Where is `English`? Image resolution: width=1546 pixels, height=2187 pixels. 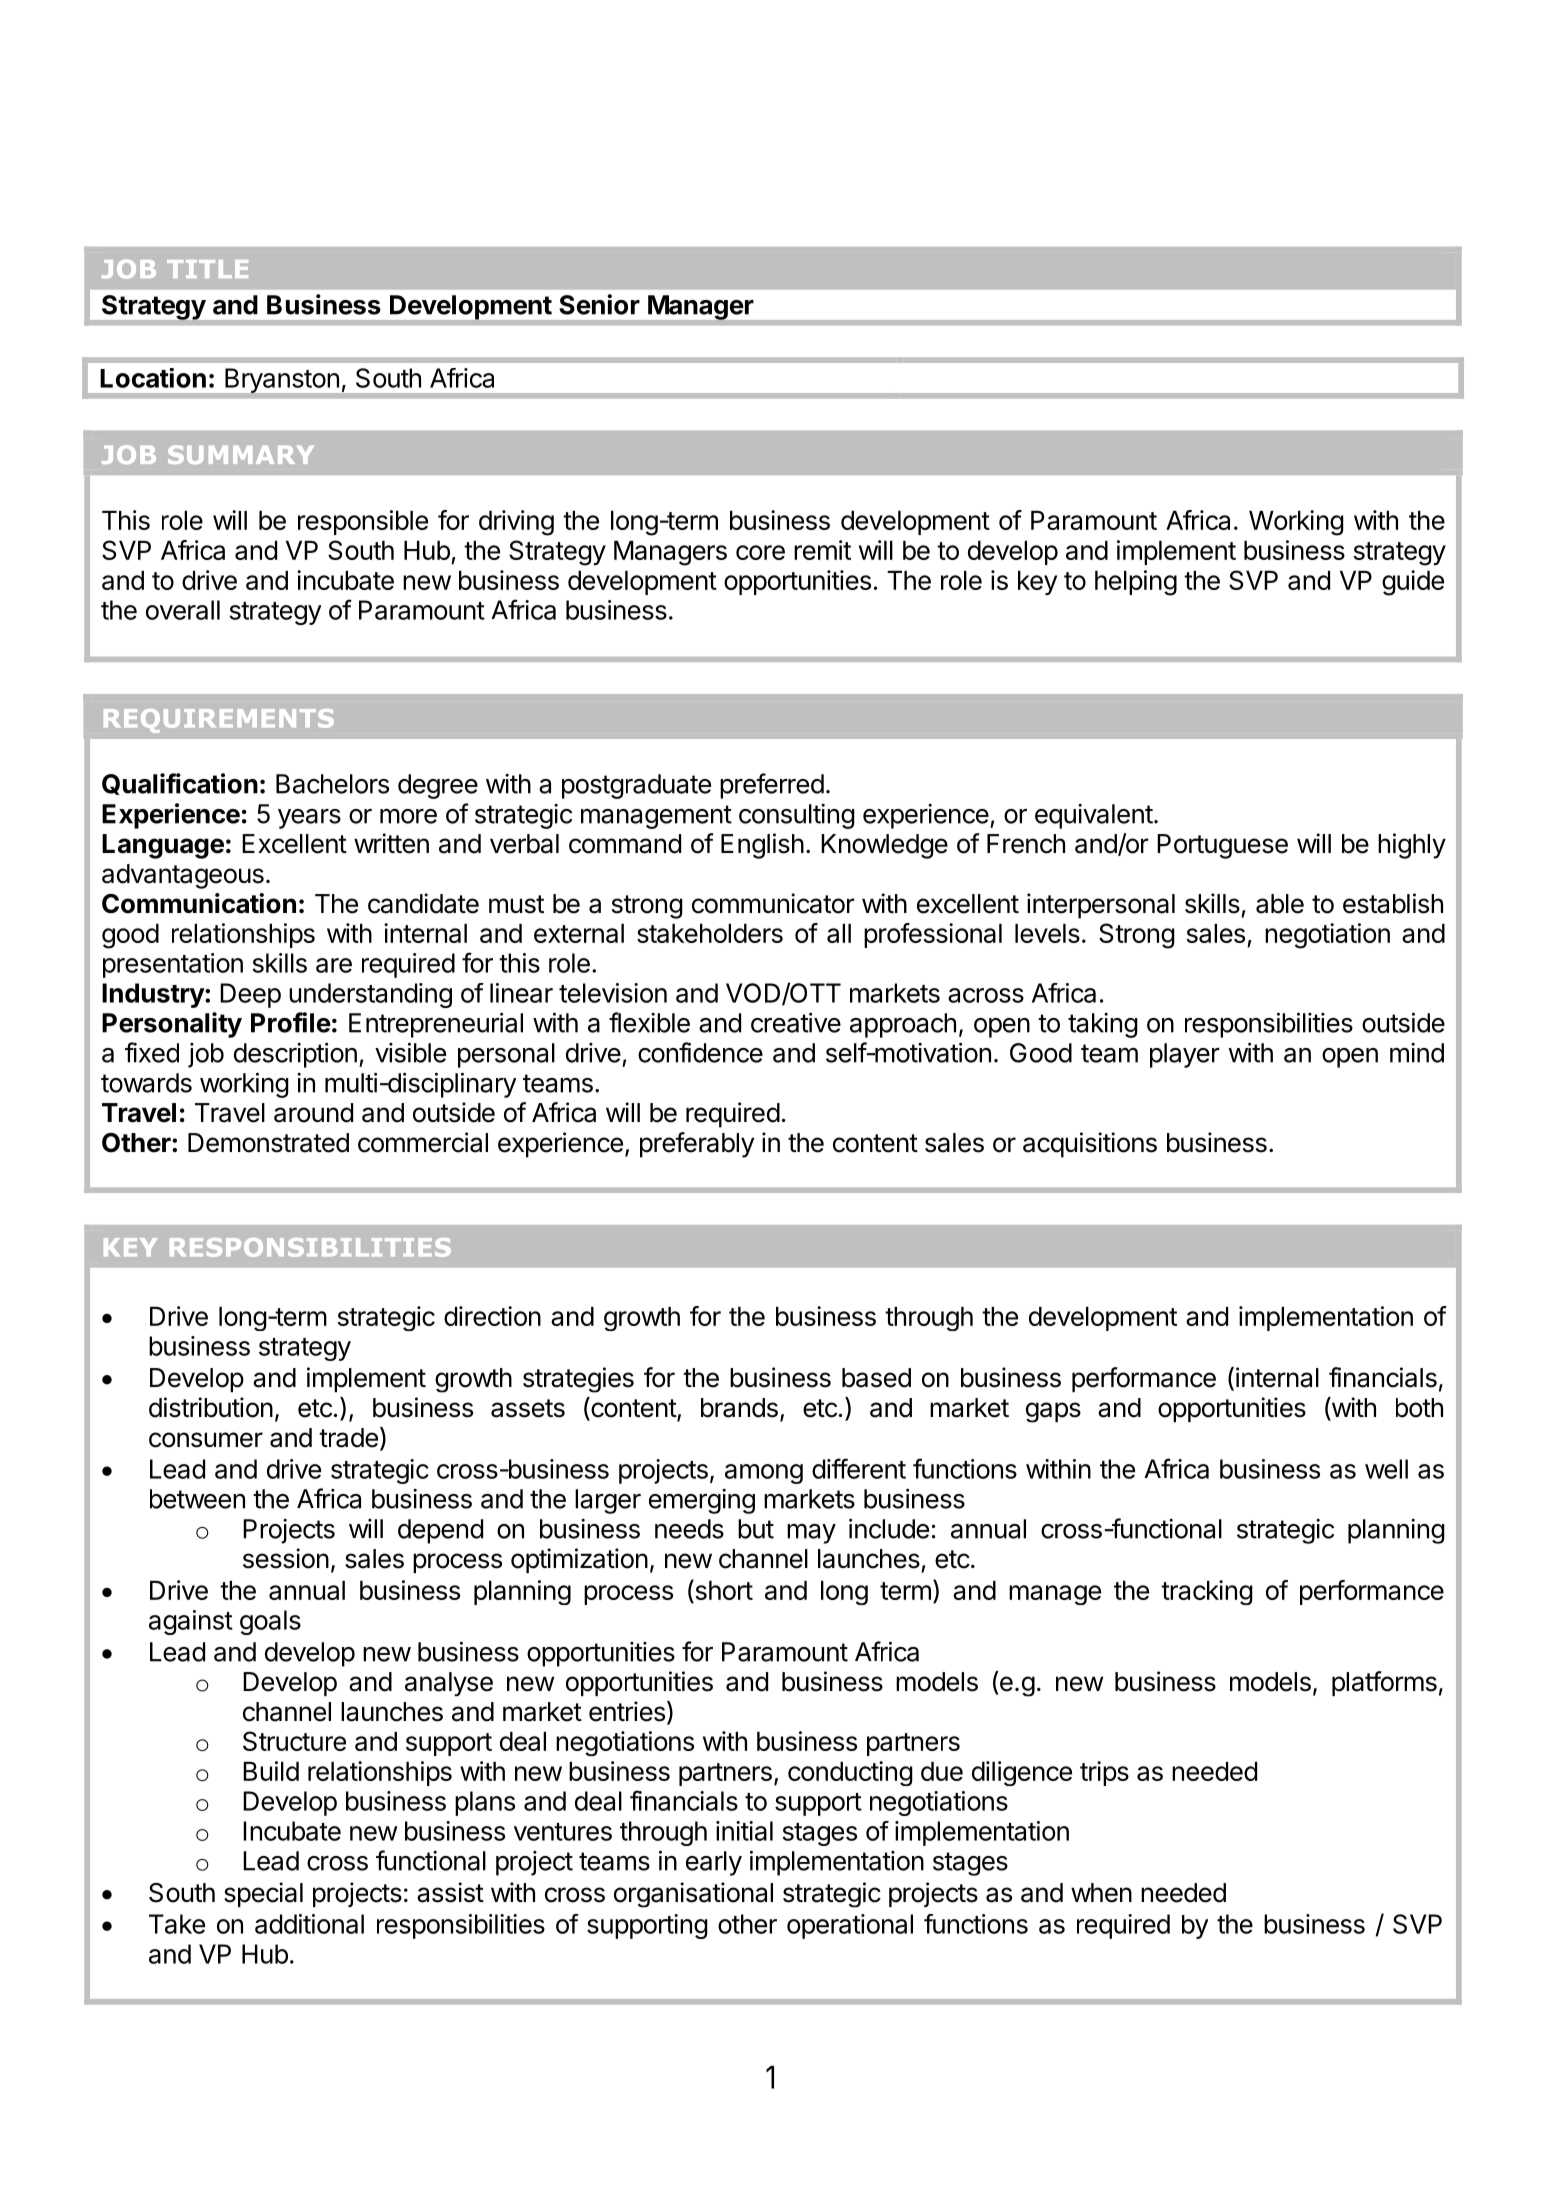
English is located at coordinates (762, 846).
